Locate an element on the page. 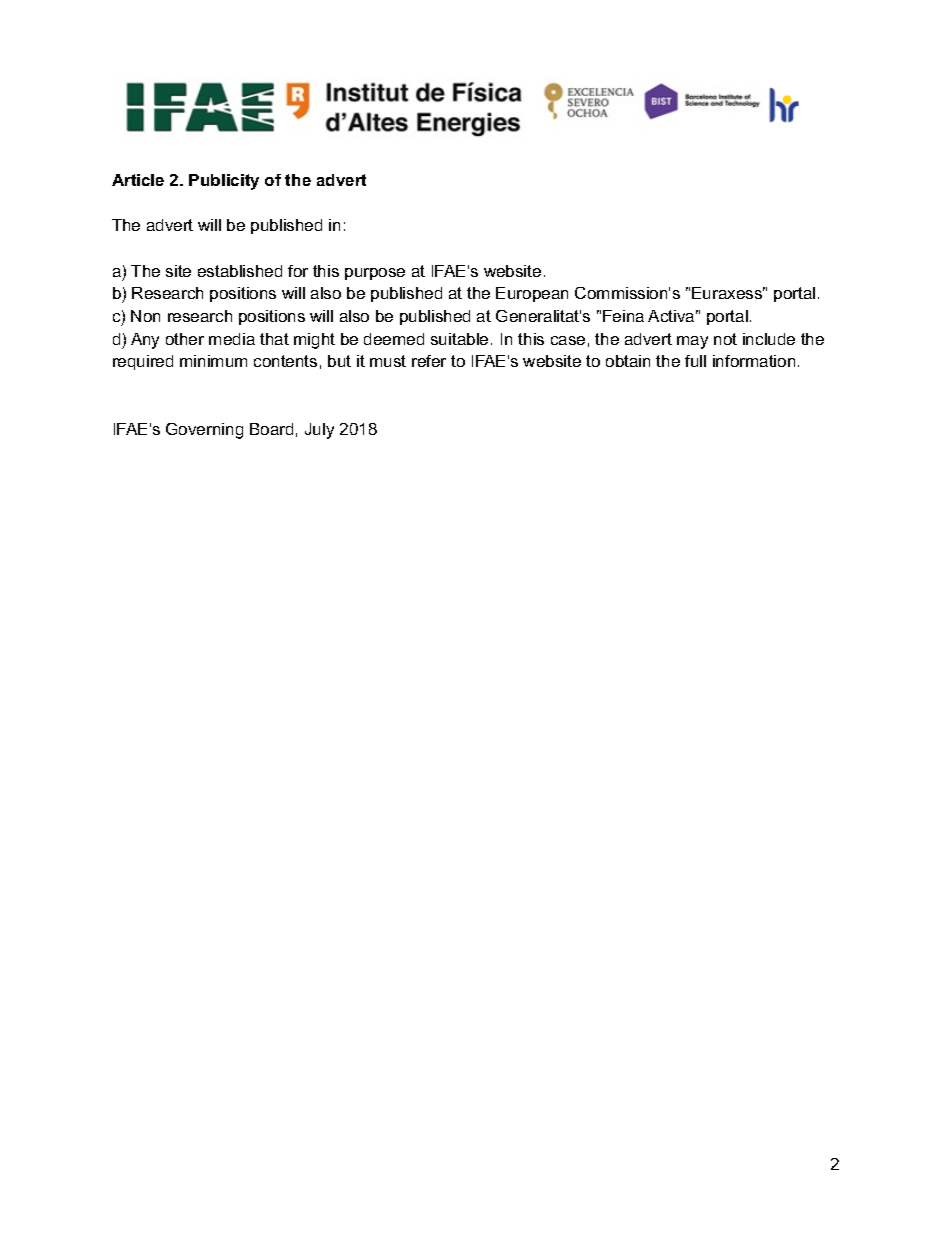  European is located at coordinates (532, 294).
